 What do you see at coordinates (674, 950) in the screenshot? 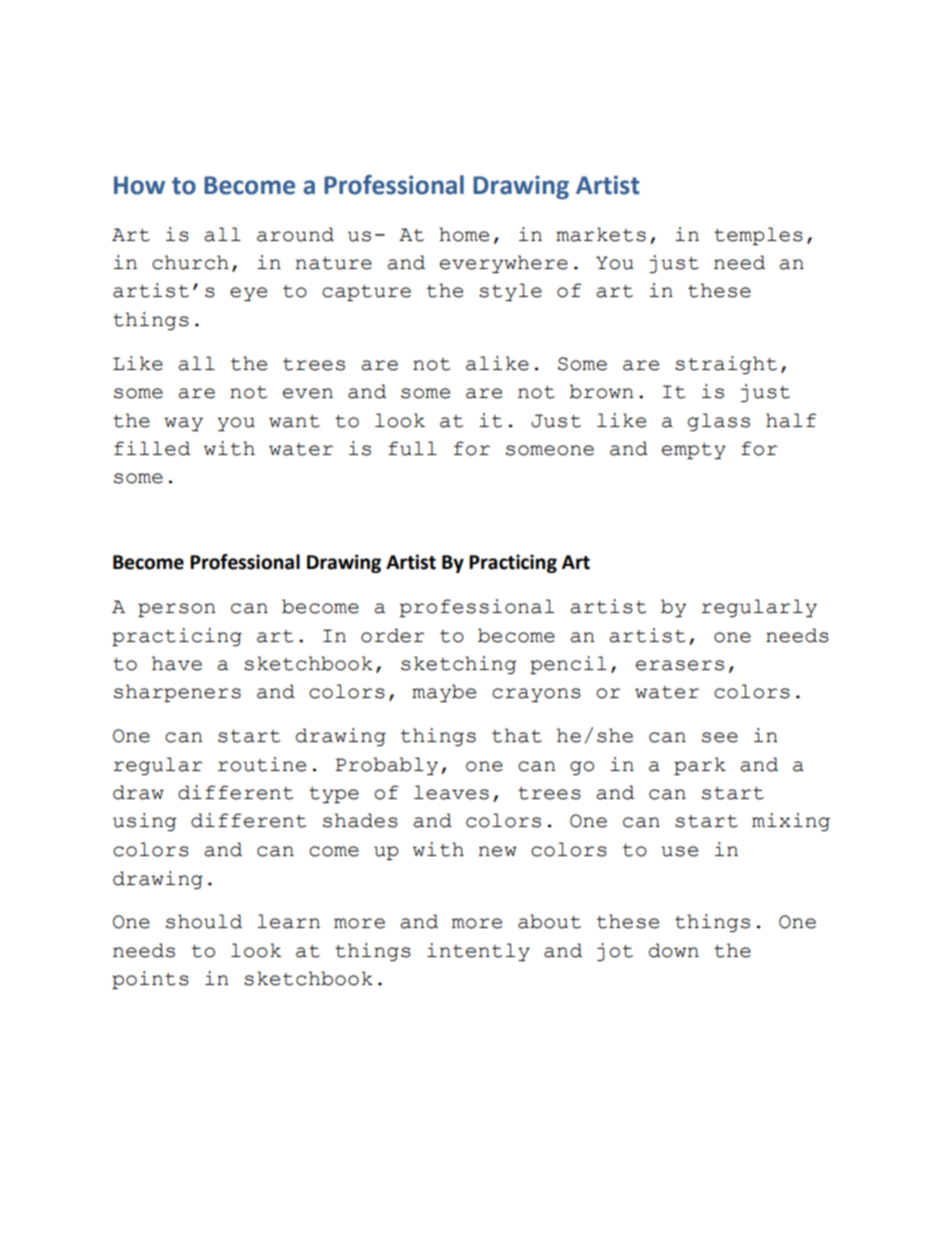
I see `down` at bounding box center [674, 950].
